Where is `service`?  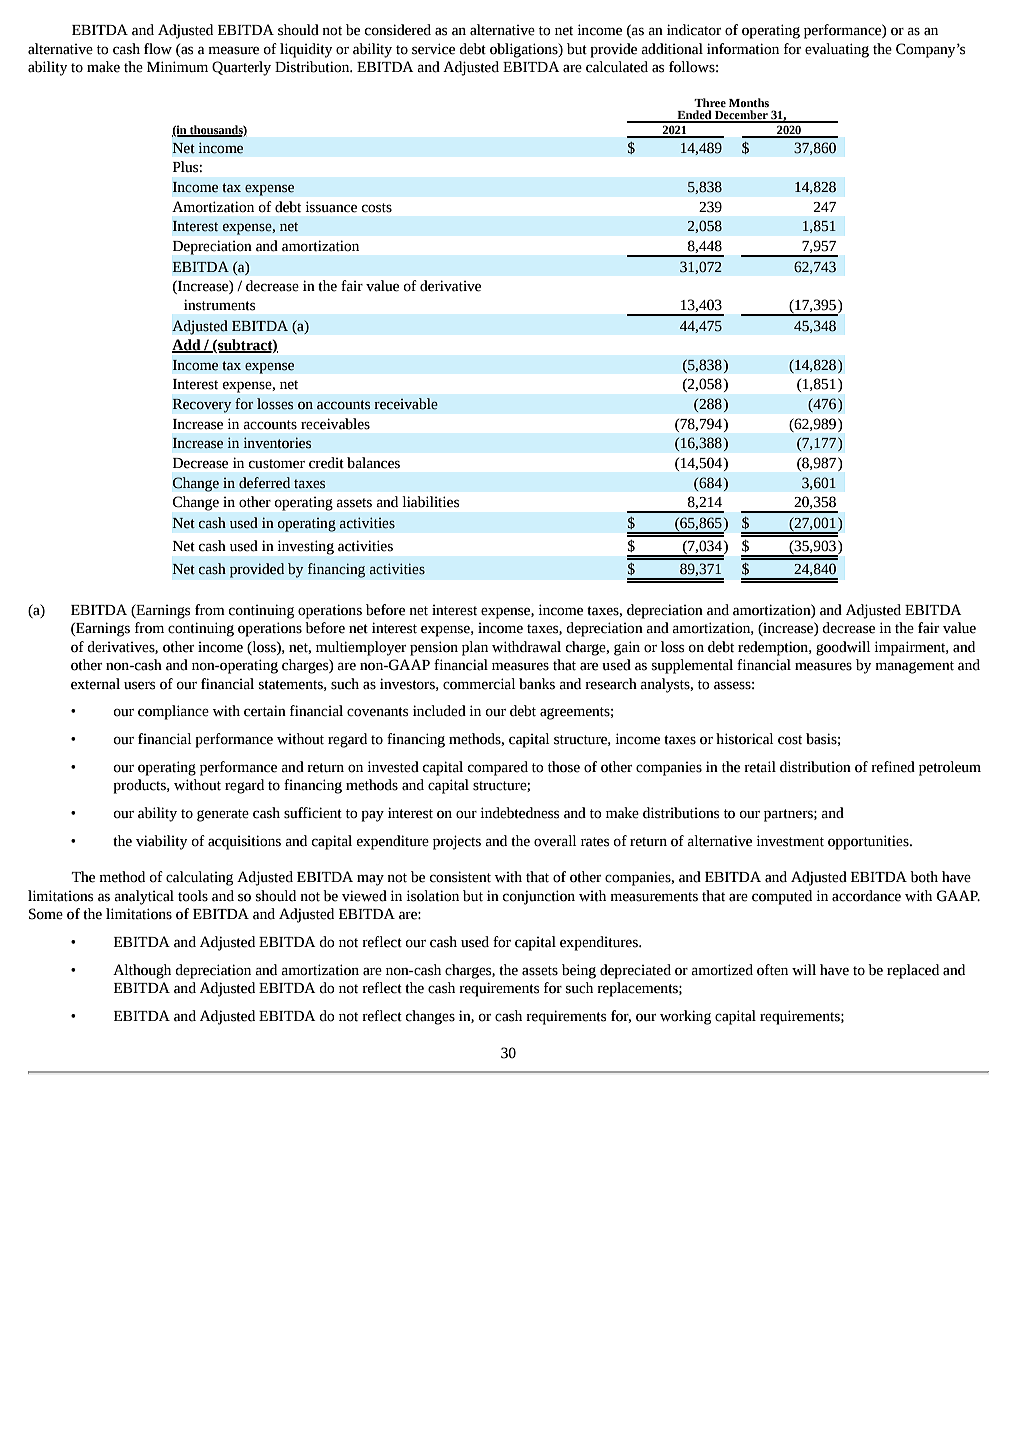 service is located at coordinates (433, 49).
